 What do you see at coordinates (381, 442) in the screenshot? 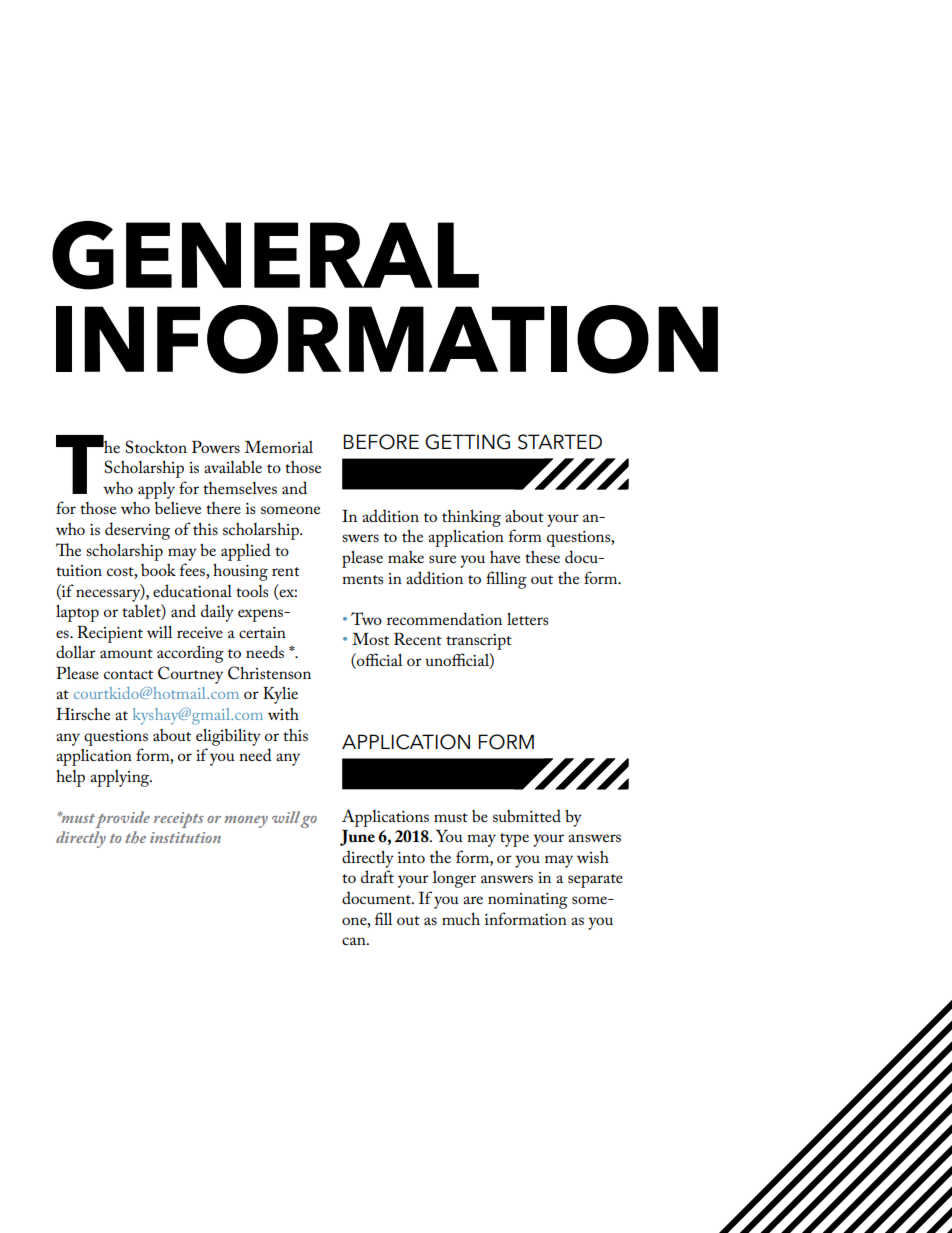
I see `BEFORE` at bounding box center [381, 442].
